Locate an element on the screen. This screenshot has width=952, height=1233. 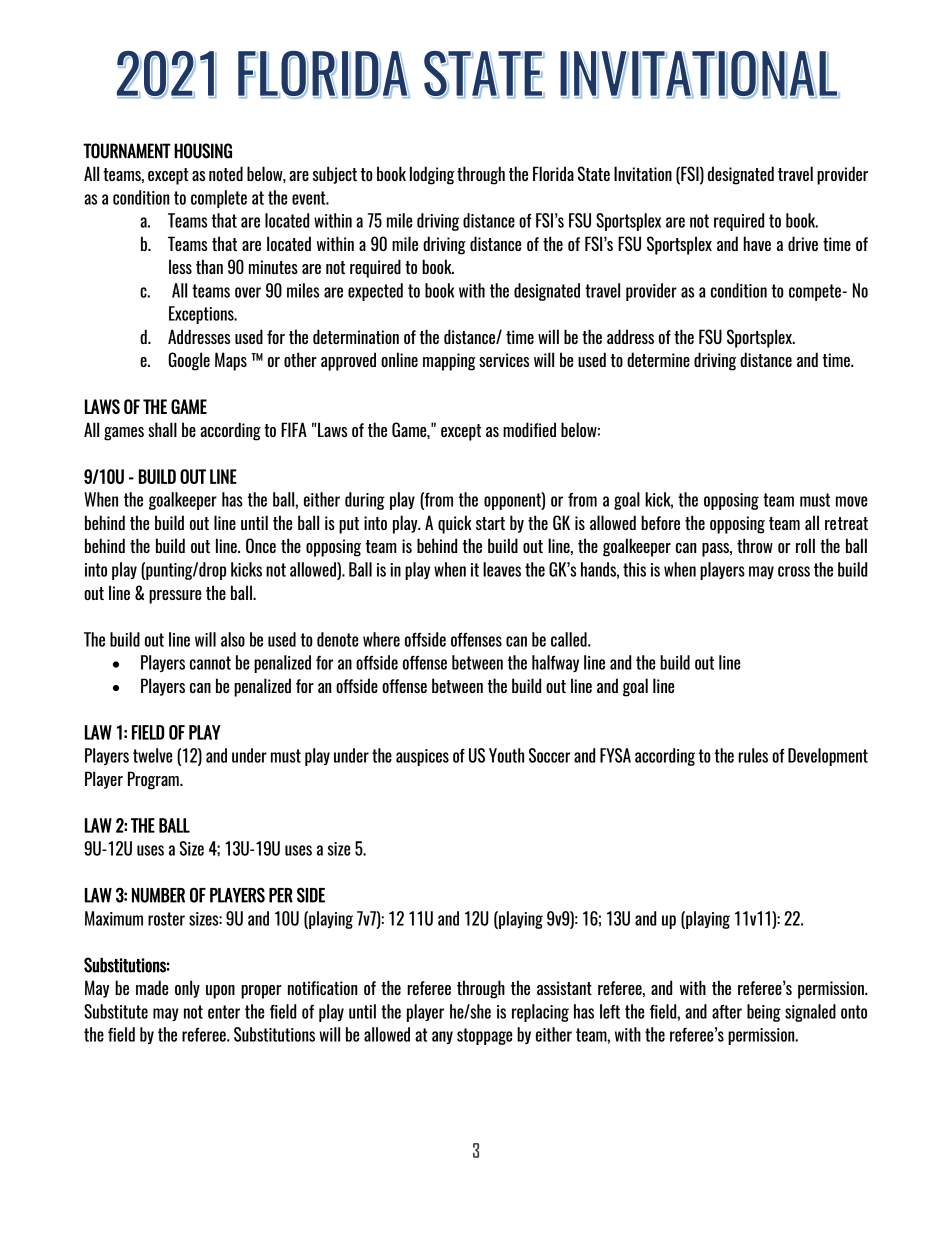
cross is located at coordinates (794, 571).
